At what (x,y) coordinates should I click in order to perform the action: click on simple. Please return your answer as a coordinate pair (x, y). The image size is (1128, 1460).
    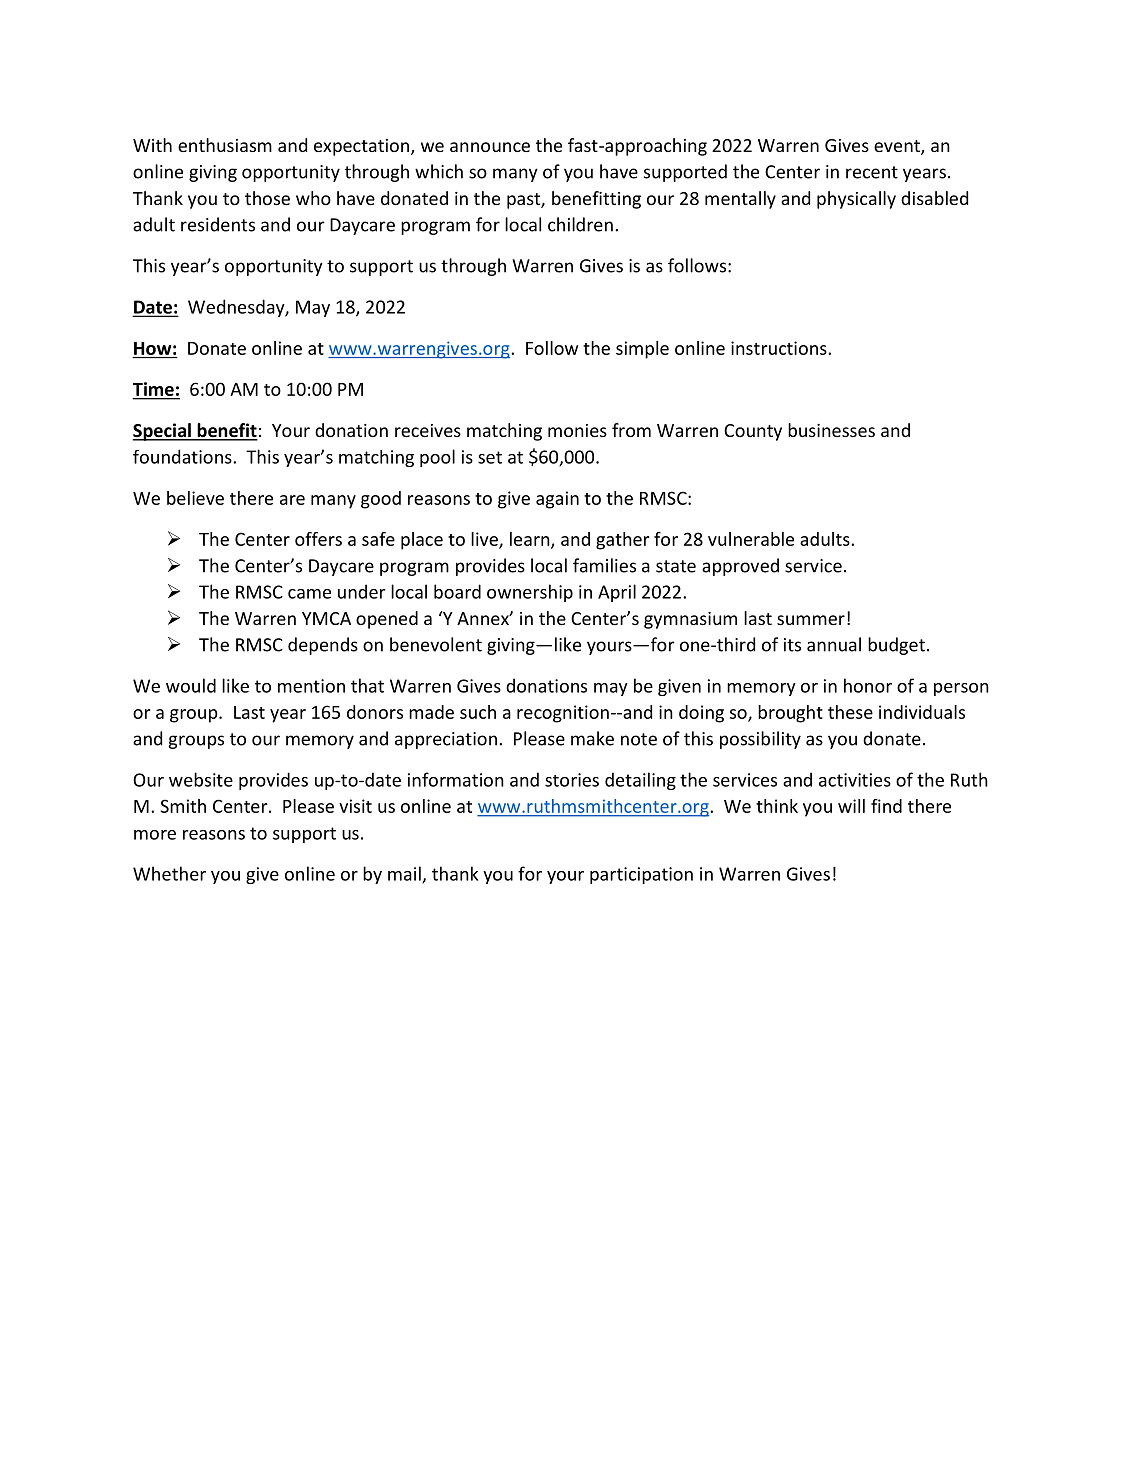
    Looking at the image, I should click on (642, 350).
